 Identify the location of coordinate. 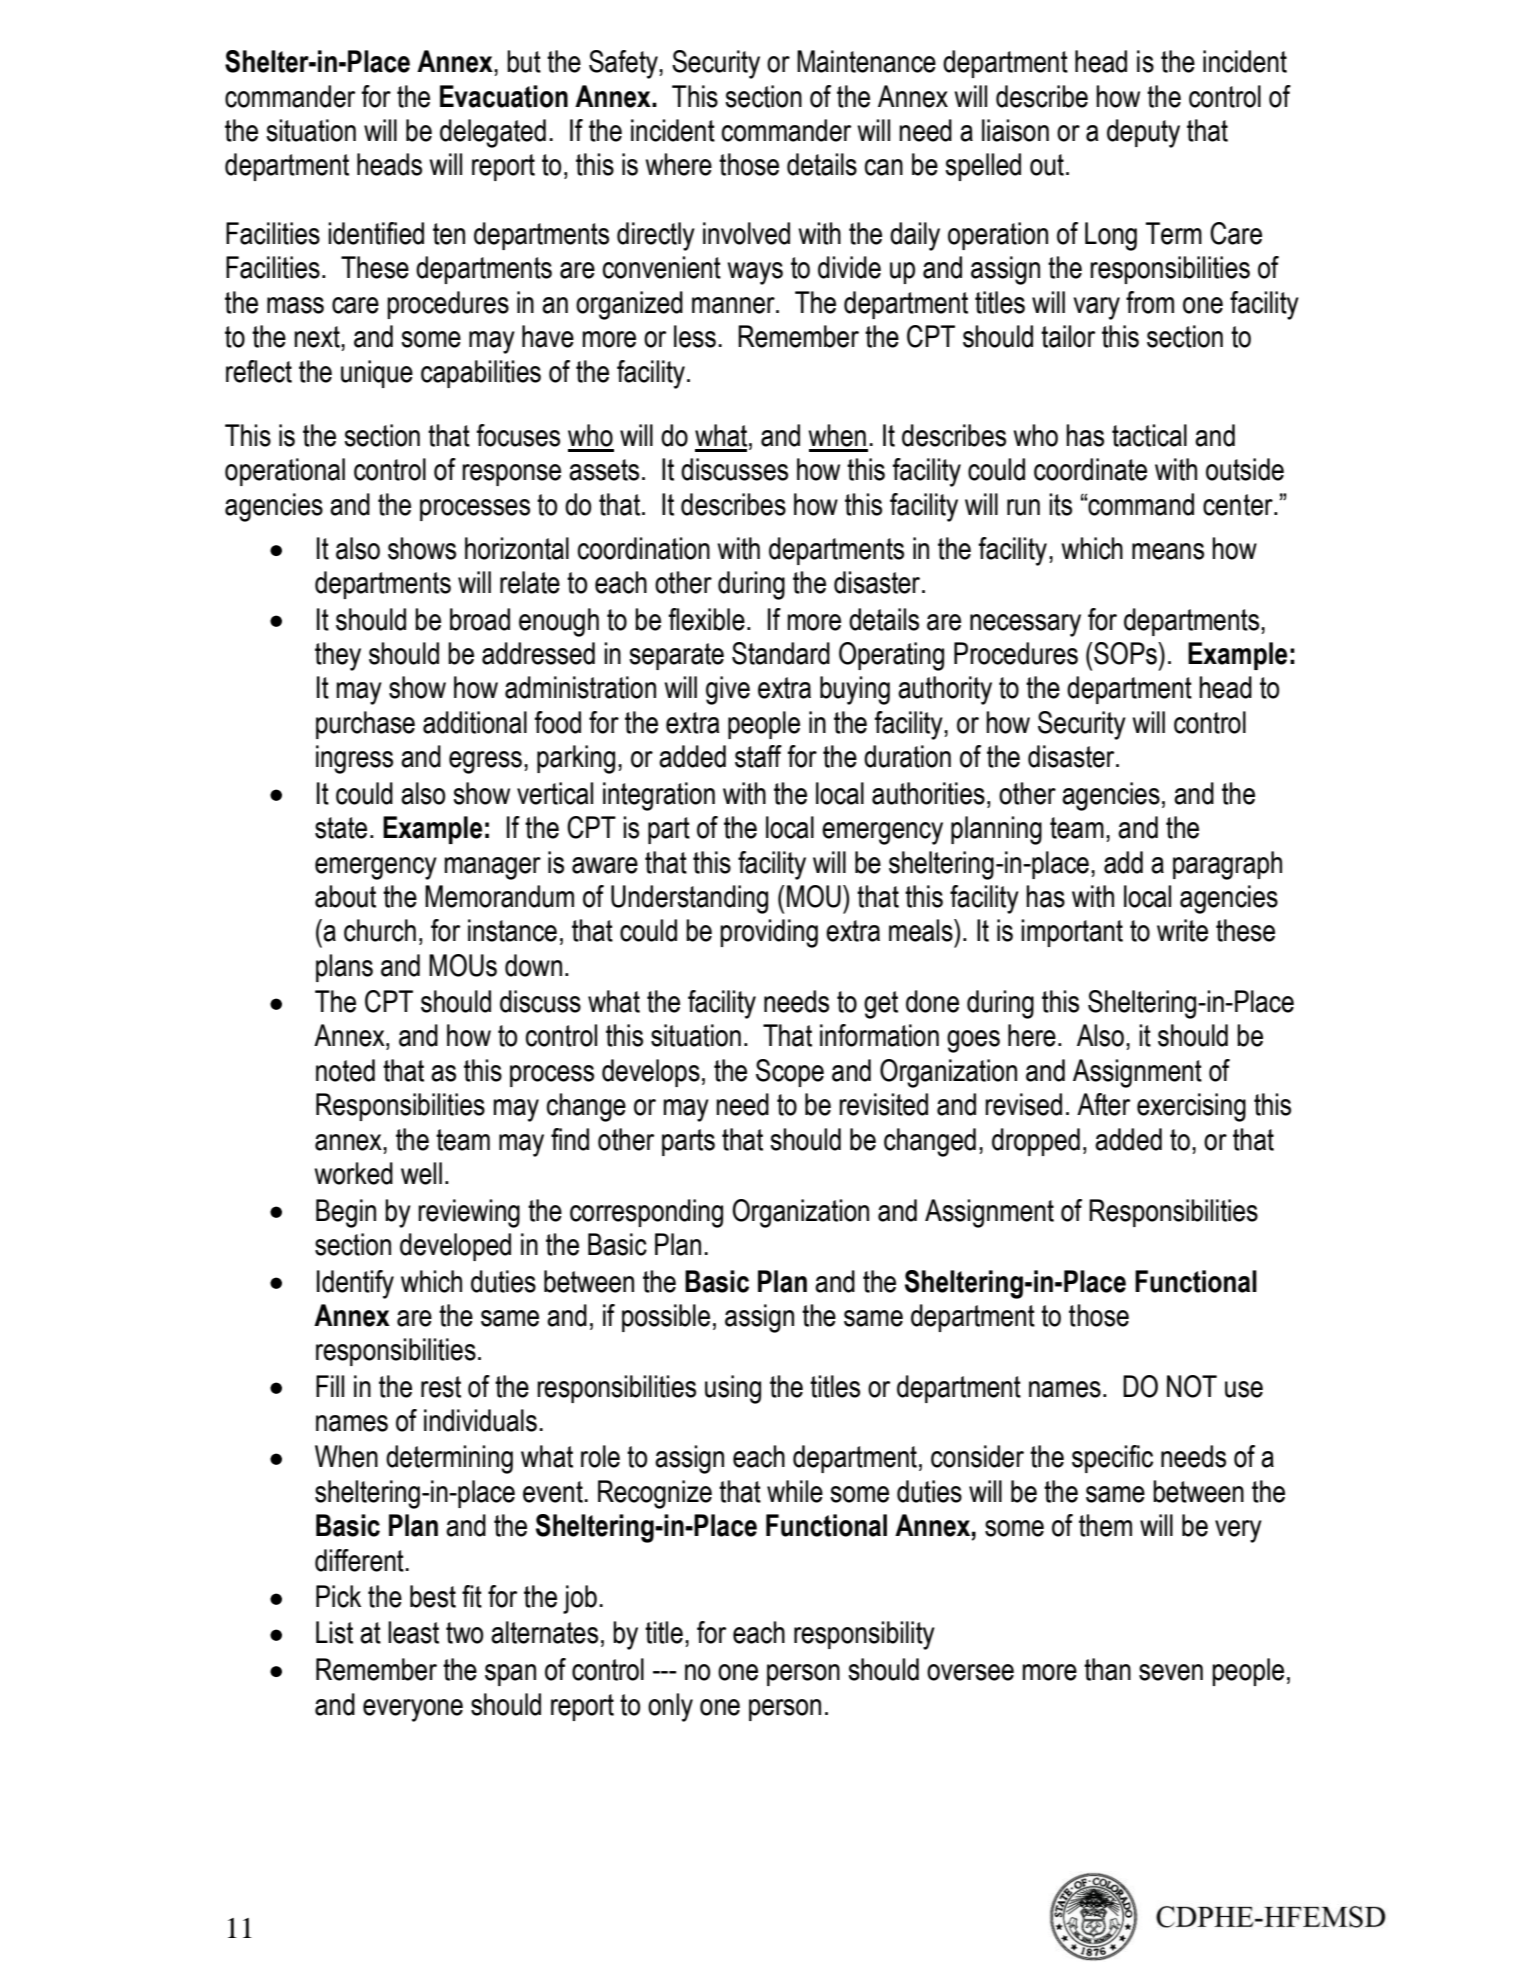
(1090, 469).
